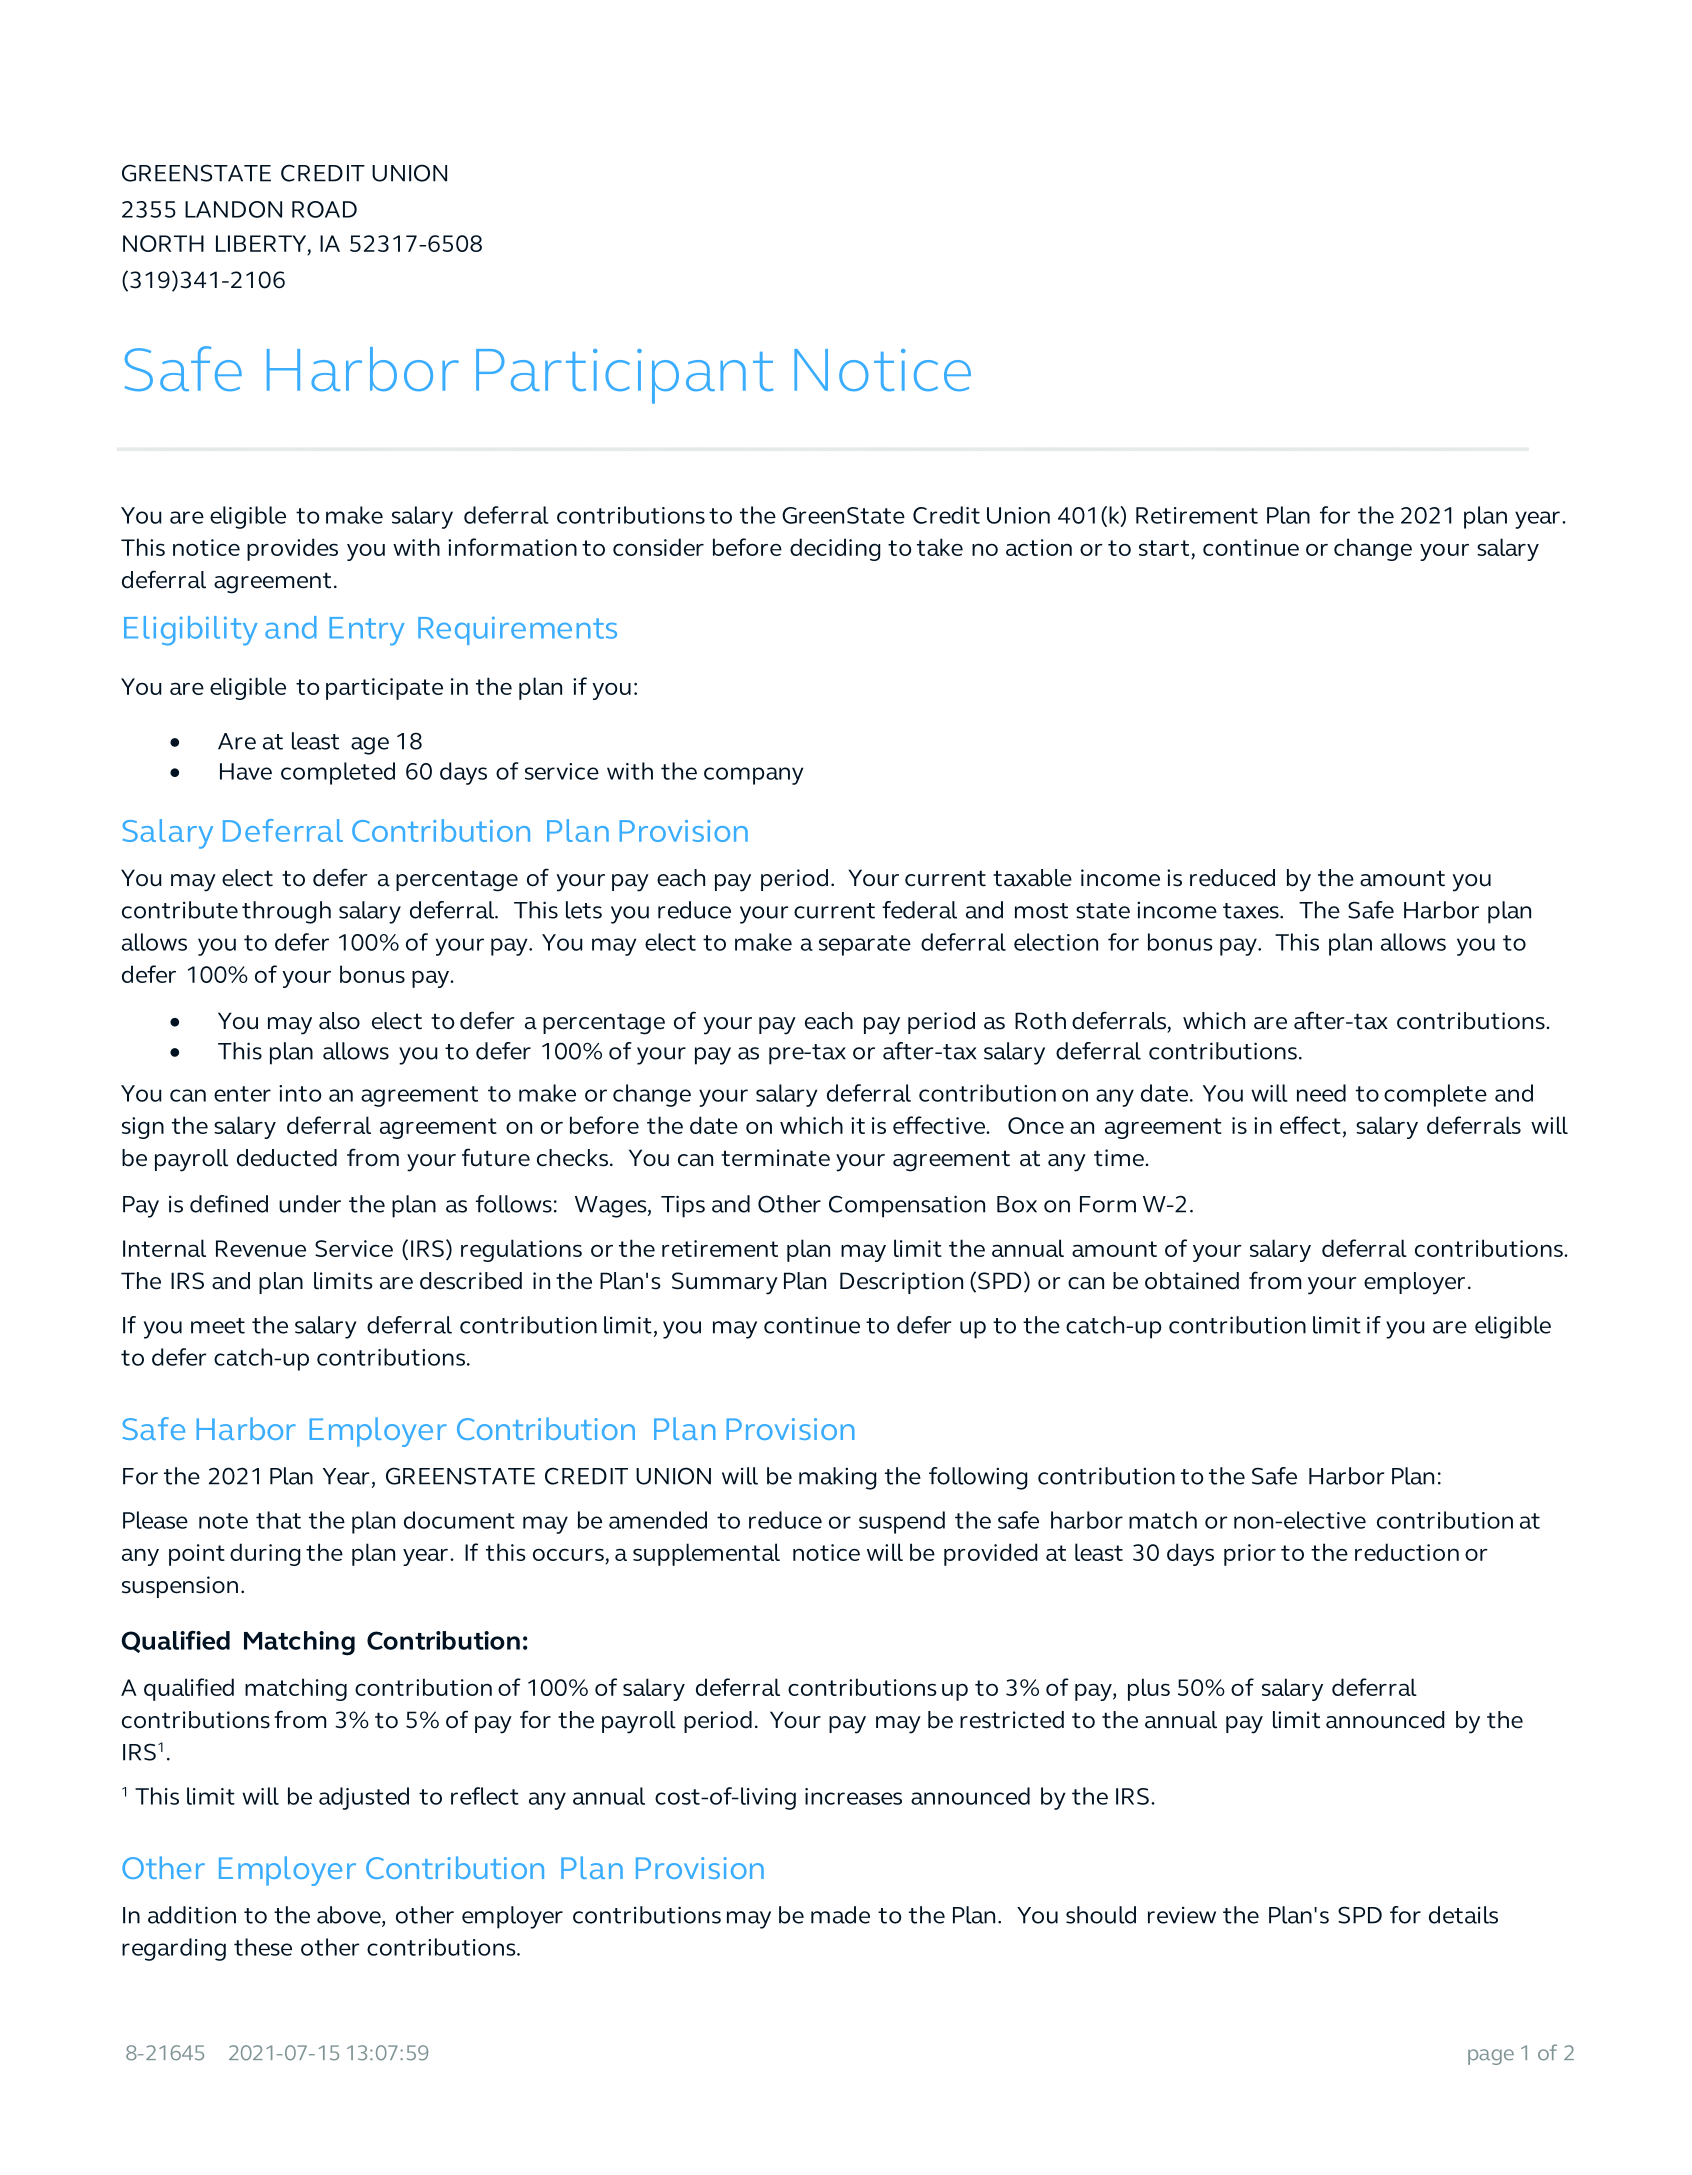 The width and height of the image is (1692, 2175). Describe the element at coordinates (1165, 549) in the image. I see `start` at that location.
